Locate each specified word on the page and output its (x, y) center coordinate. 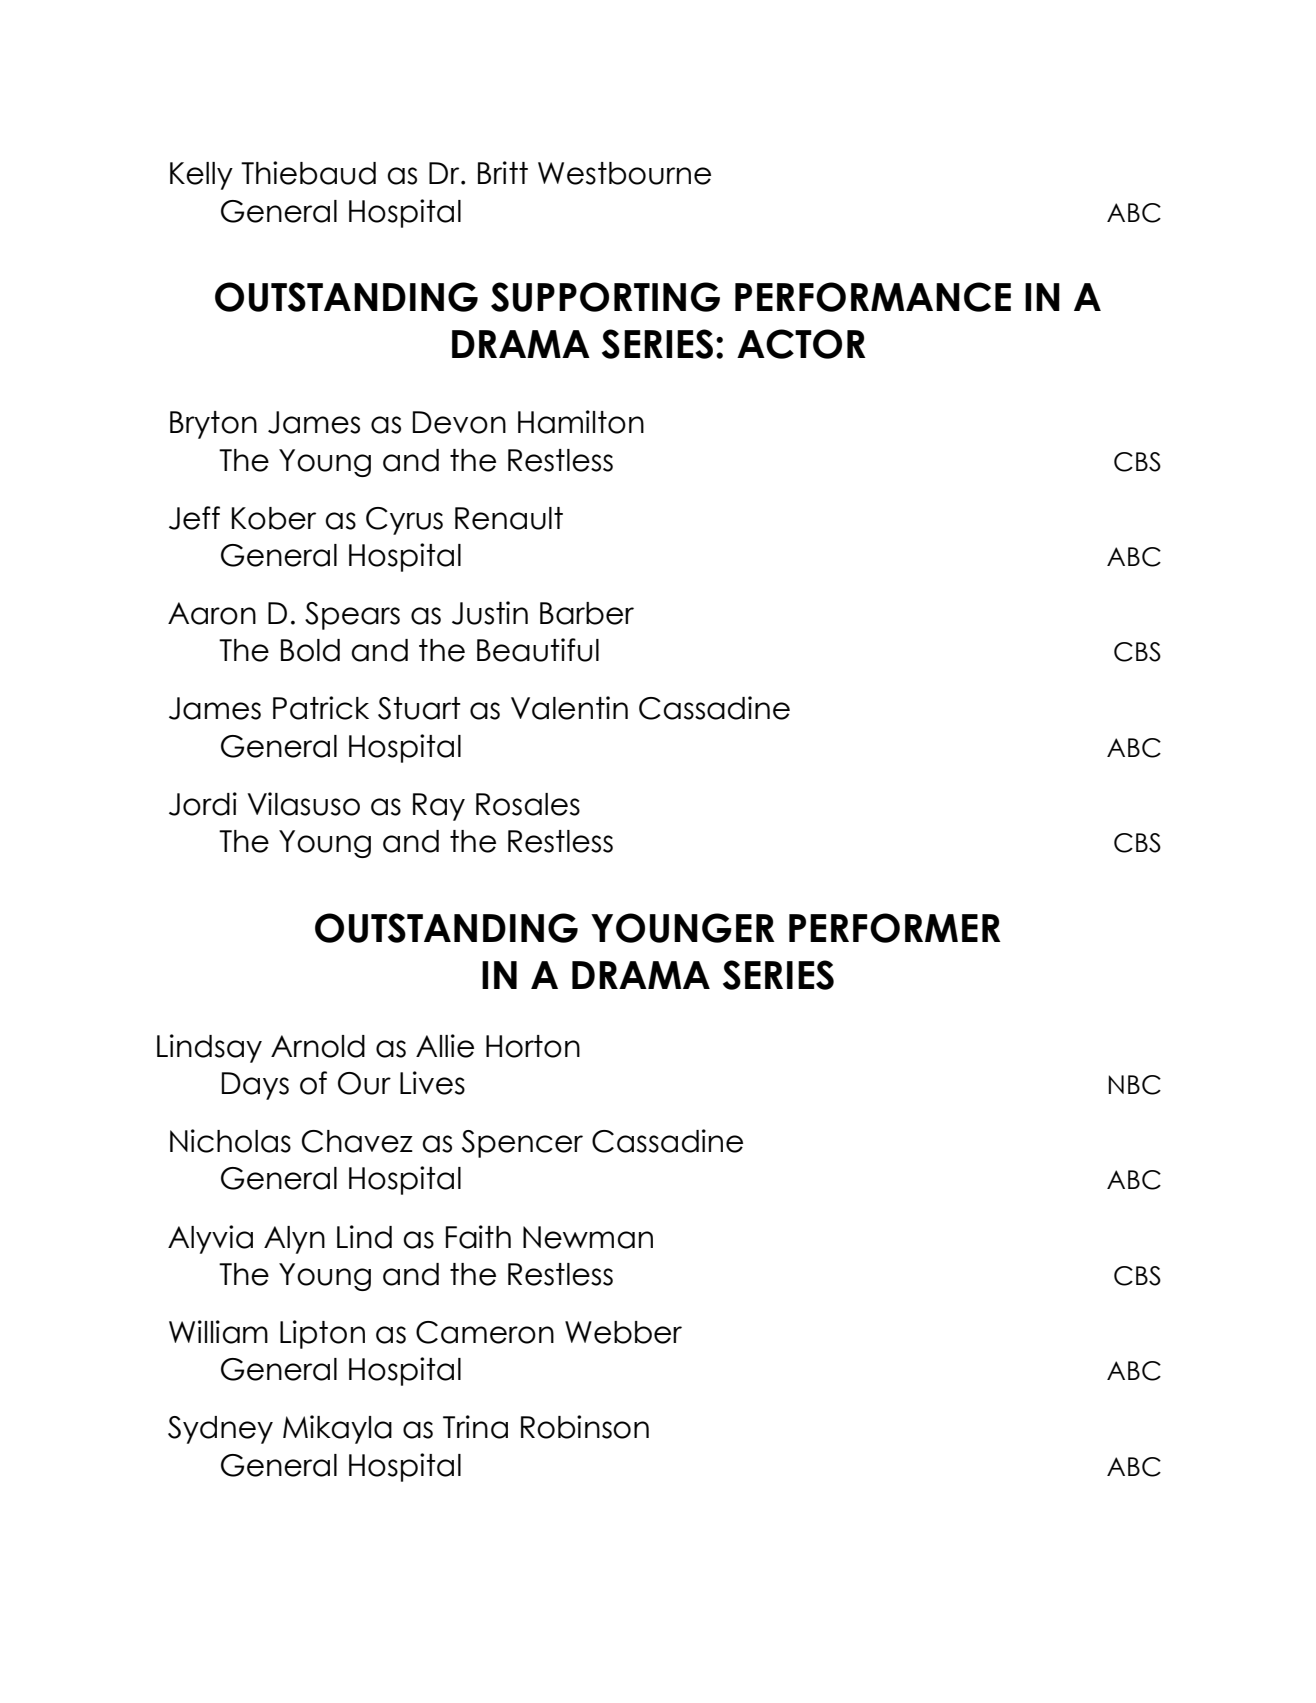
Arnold (318, 1046)
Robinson (585, 1427)
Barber (587, 613)
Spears (352, 616)
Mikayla (337, 1429)
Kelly (201, 176)
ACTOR (801, 344)
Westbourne (624, 173)
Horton (533, 1046)
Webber (623, 1332)
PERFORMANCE (873, 297)
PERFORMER (895, 928)
